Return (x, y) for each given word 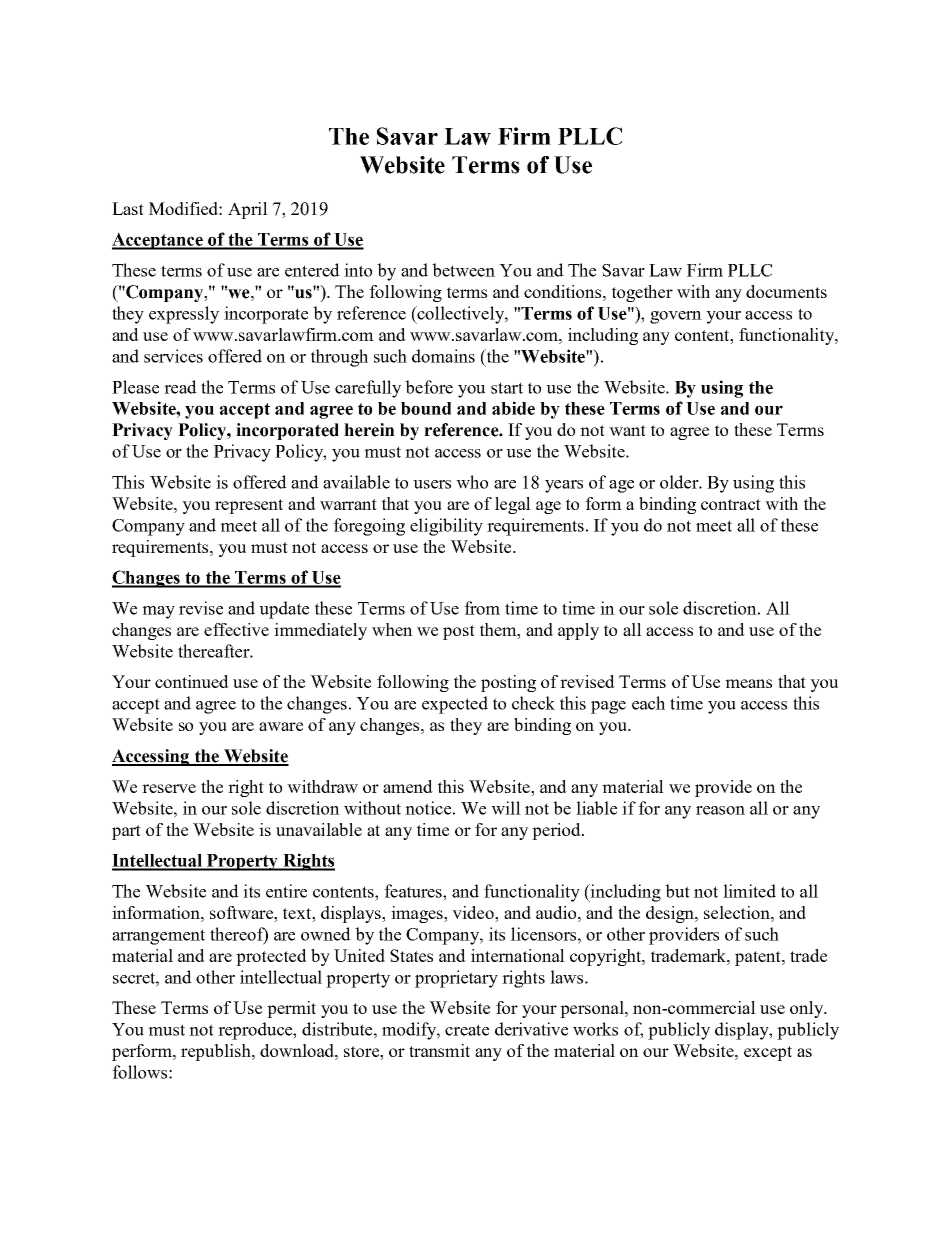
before (429, 387)
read (180, 387)
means (748, 683)
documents (786, 291)
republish (217, 1052)
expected (455, 705)
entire (286, 891)
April (248, 210)
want (627, 430)
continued (192, 681)
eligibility (446, 527)
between (463, 270)
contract (731, 504)
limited (749, 891)
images (418, 914)
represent (249, 506)
